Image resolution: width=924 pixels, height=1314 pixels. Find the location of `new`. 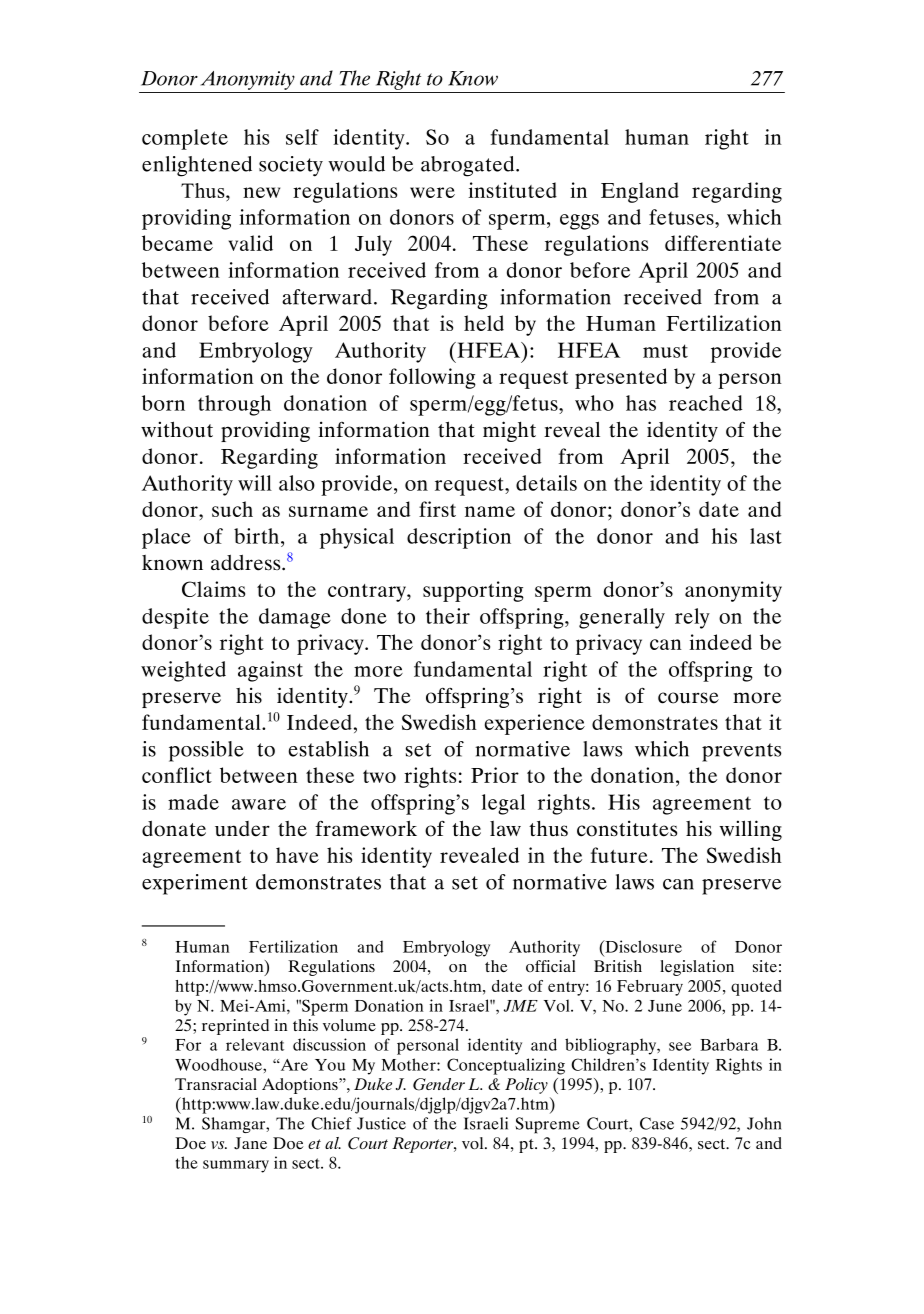

new is located at coordinates (261, 192).
